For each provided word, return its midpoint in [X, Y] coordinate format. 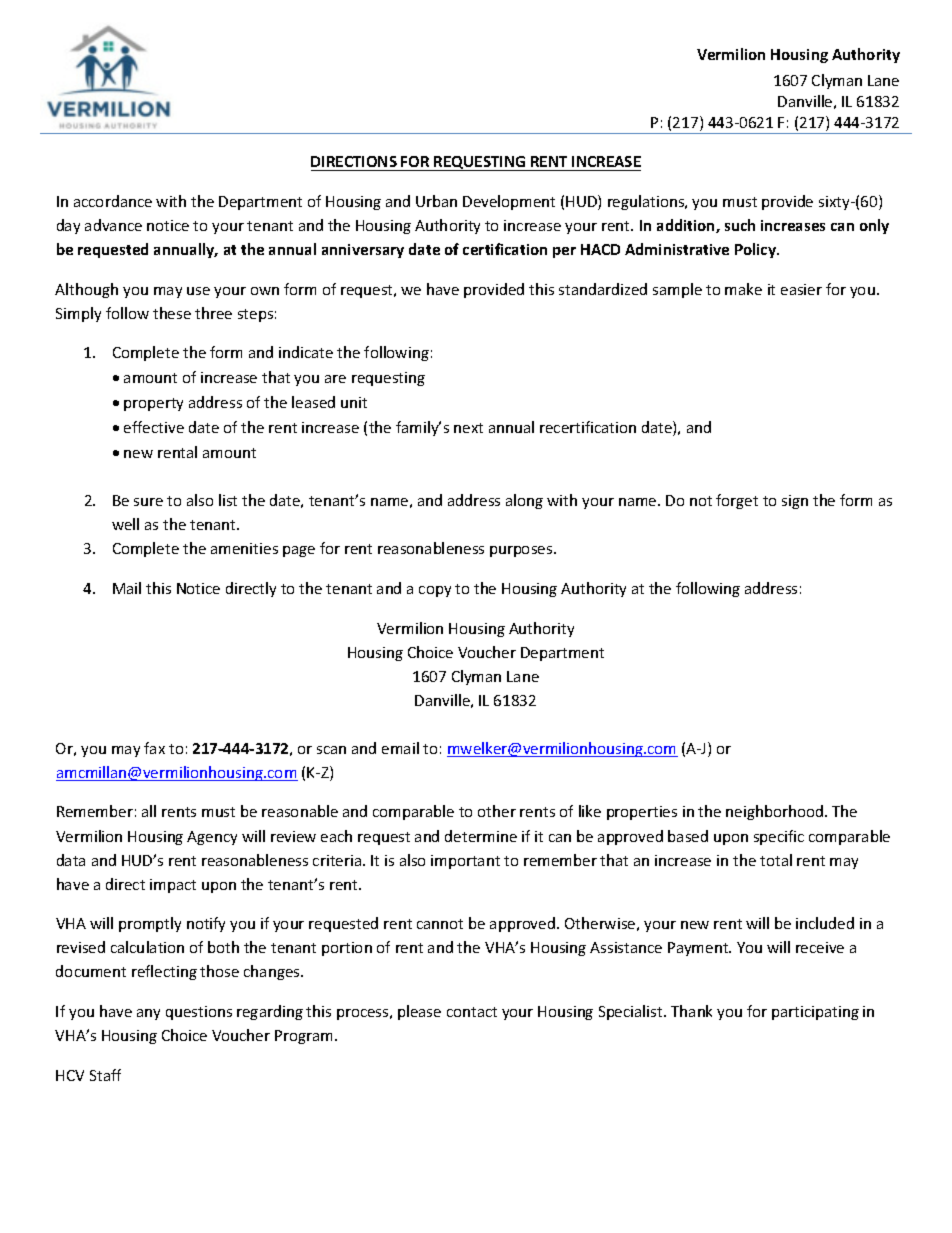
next [468, 428]
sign [795, 502]
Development [509, 202]
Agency [212, 838]
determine [481, 836]
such [740, 225]
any [148, 1014]
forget [737, 501]
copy [435, 591]
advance [113, 225]
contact [472, 1012]
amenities [244, 548]
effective [154, 427]
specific [779, 837]
